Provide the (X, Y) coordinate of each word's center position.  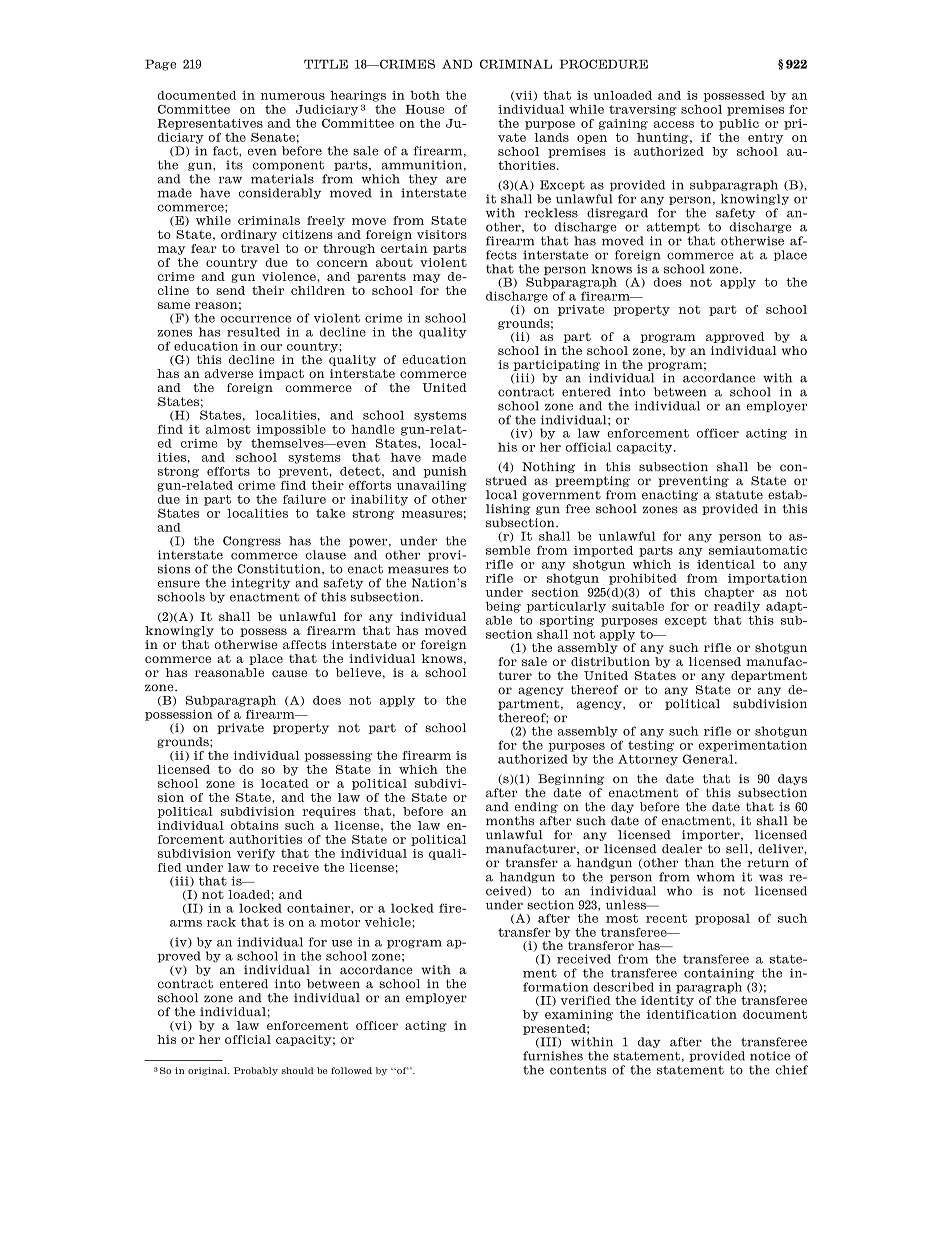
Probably (256, 1071)
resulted (253, 332)
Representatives (210, 124)
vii (524, 96)
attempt (673, 228)
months (510, 821)
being (503, 607)
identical (726, 564)
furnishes (553, 1056)
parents (381, 277)
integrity (260, 583)
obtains (255, 825)
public (739, 124)
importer (712, 835)
